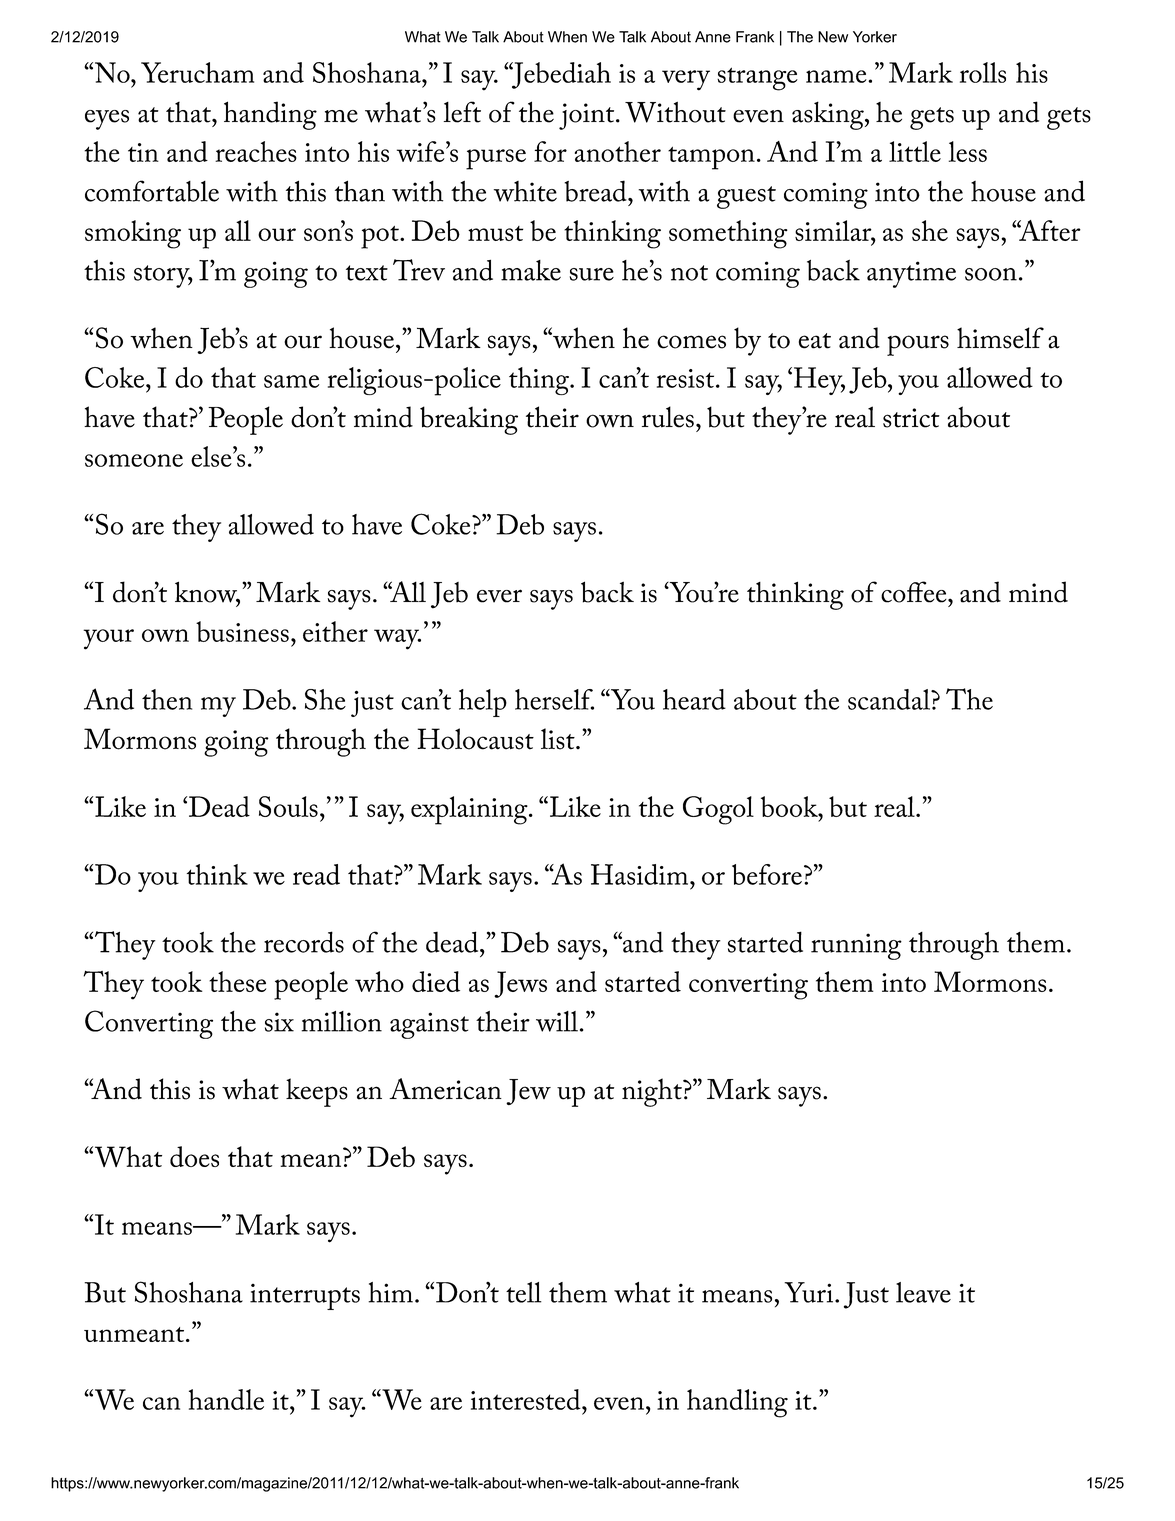 The image size is (1175, 1521). What do you see at coordinates (915, 151) in the screenshot?
I see `little` at bounding box center [915, 151].
